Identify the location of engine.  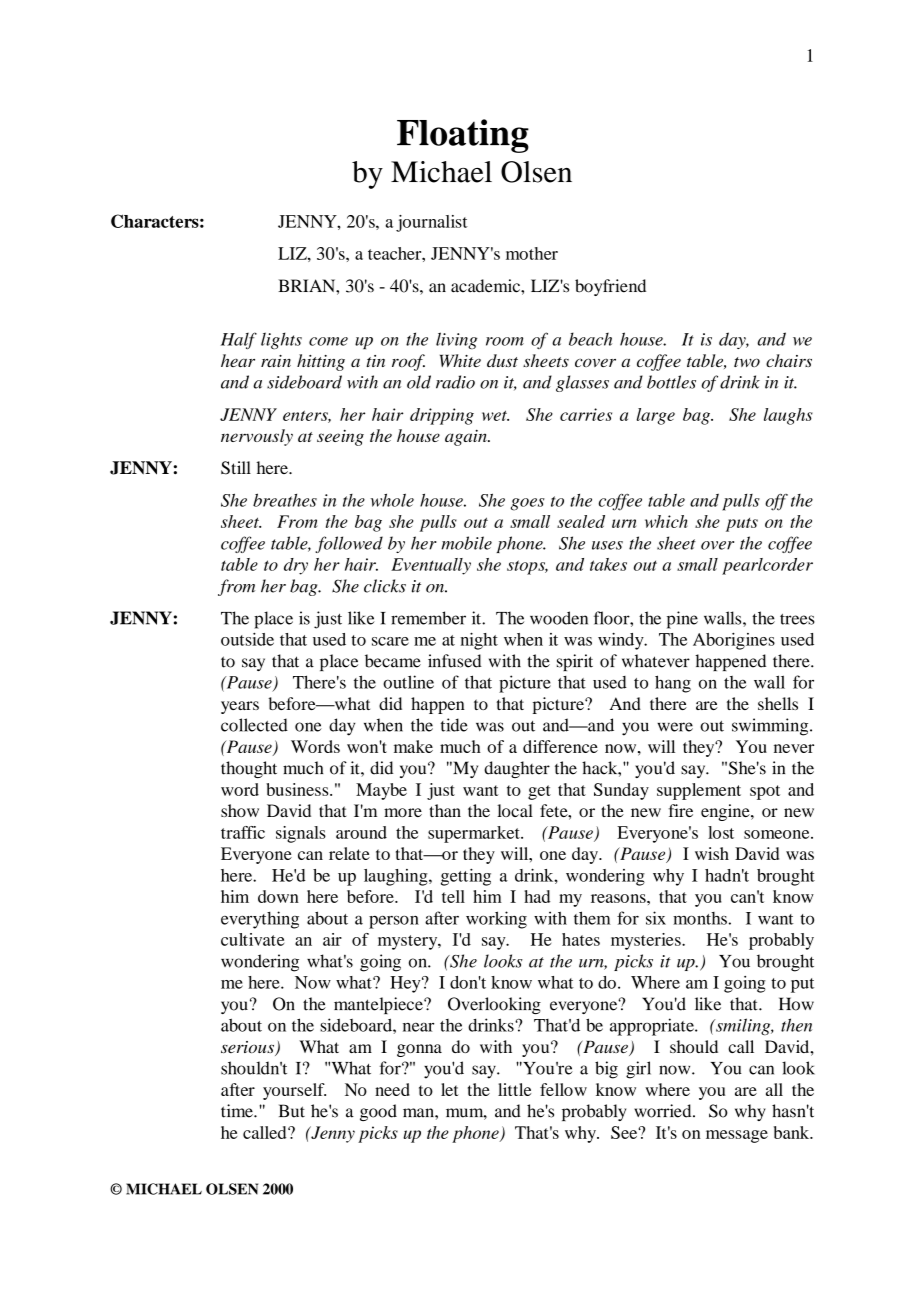
(726, 812).
